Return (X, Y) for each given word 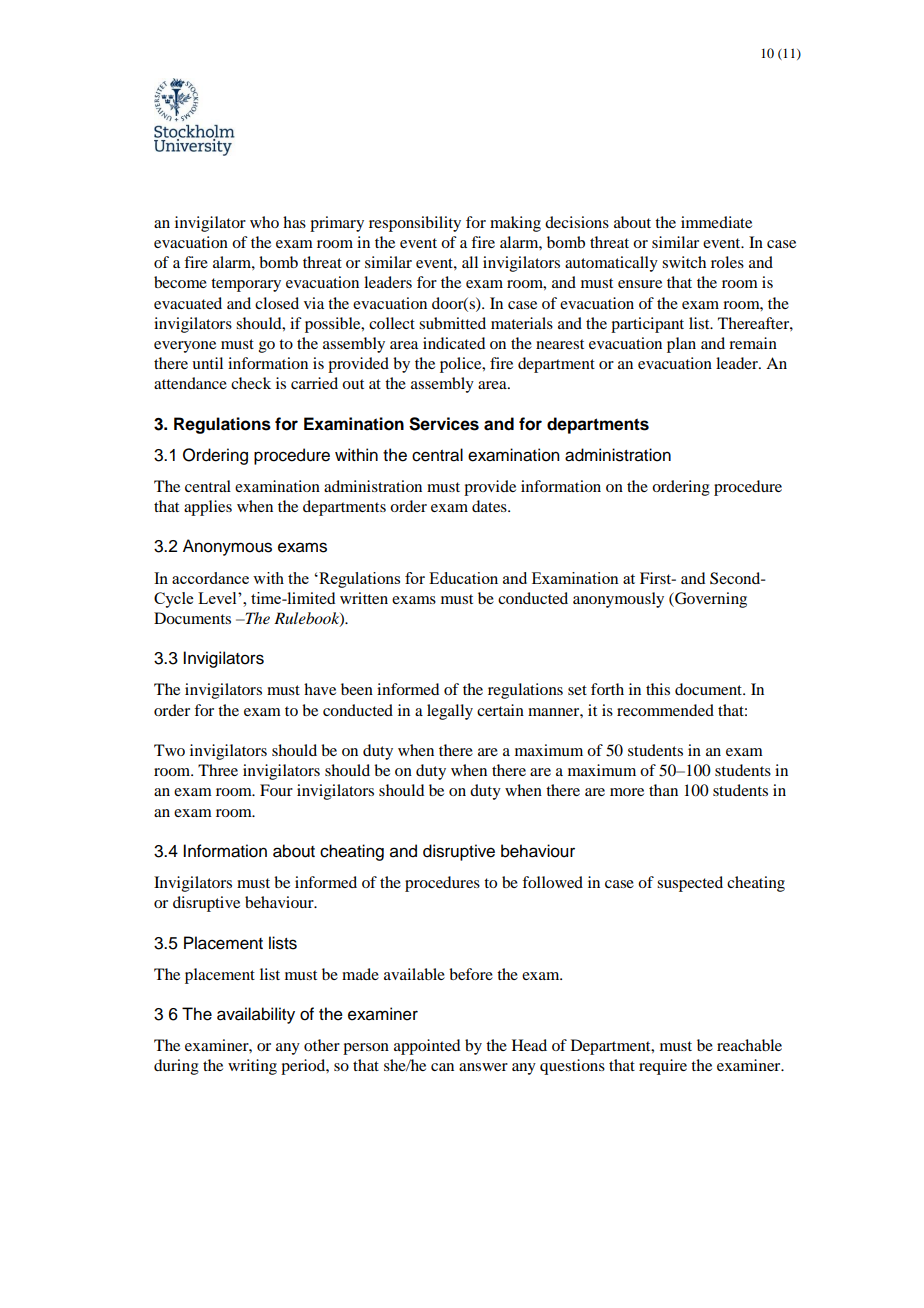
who (264, 222)
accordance (210, 578)
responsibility (415, 224)
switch (684, 262)
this (658, 689)
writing (252, 1067)
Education (463, 578)
